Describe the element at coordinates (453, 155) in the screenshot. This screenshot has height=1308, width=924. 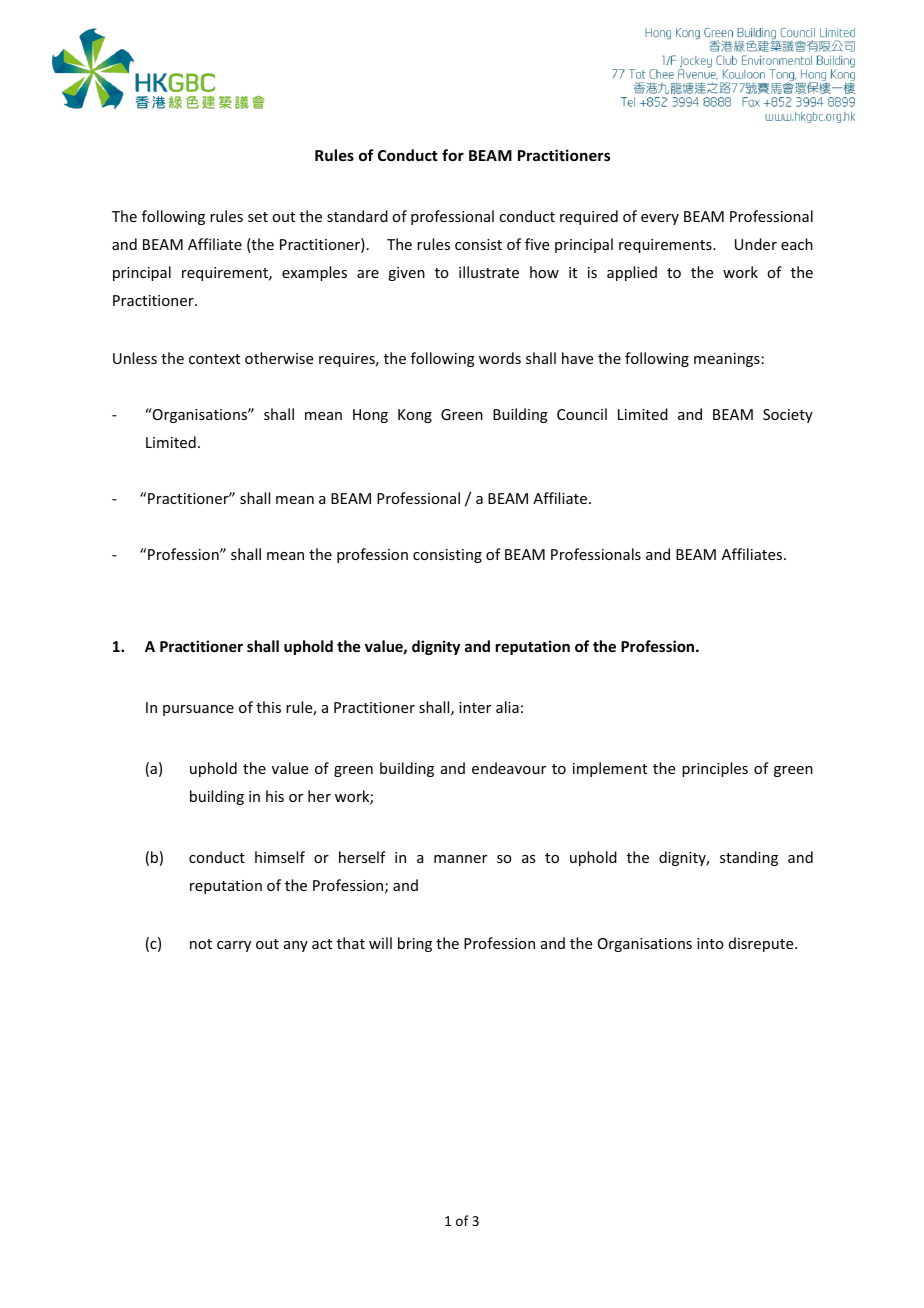
I see `for` at that location.
